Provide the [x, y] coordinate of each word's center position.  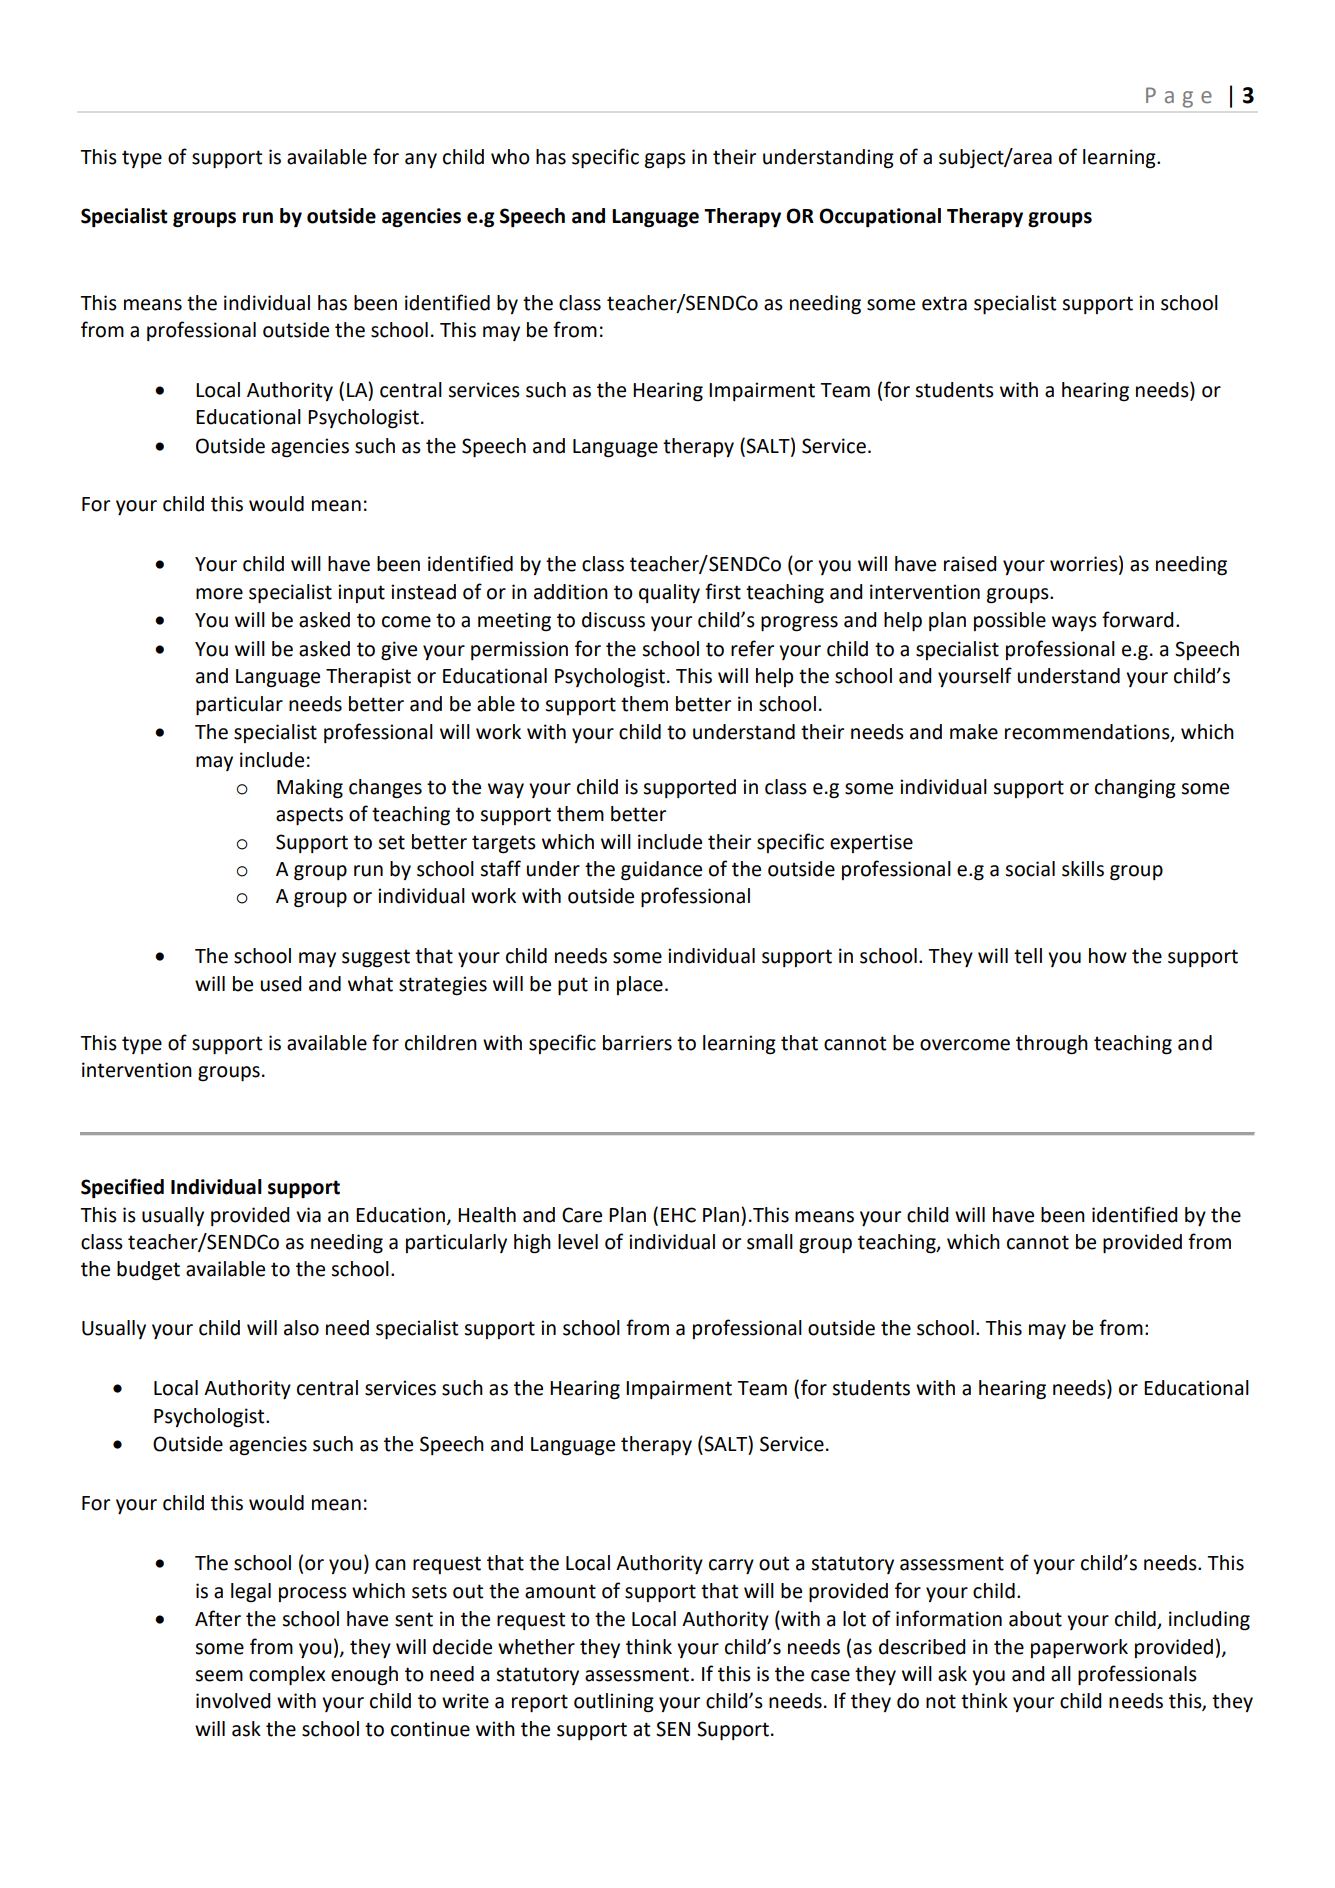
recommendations [1088, 733]
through [1052, 1045]
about [1035, 1619]
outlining [614, 1703]
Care [582, 1215]
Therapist [368, 677]
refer [752, 648]
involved [233, 1701]
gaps [665, 161]
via [308, 1215]
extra [944, 303]
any [421, 160]
